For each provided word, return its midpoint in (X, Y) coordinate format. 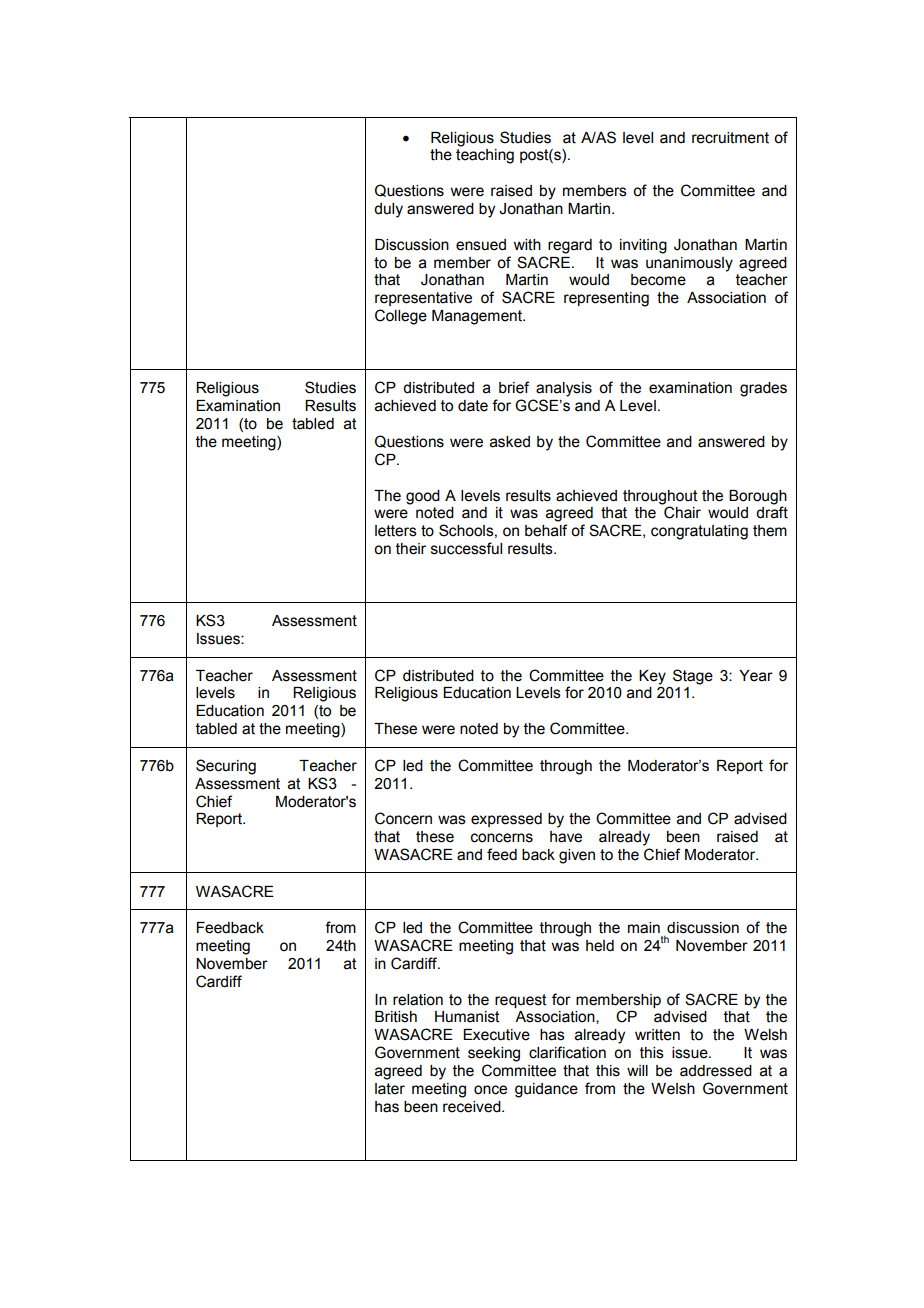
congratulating (699, 532)
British (396, 1017)
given (577, 856)
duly (388, 210)
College (401, 317)
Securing (226, 767)
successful (466, 548)
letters (396, 531)
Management (478, 317)
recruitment (730, 138)
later (390, 1089)
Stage (693, 677)
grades (763, 389)
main (644, 928)
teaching (485, 156)
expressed (506, 820)
